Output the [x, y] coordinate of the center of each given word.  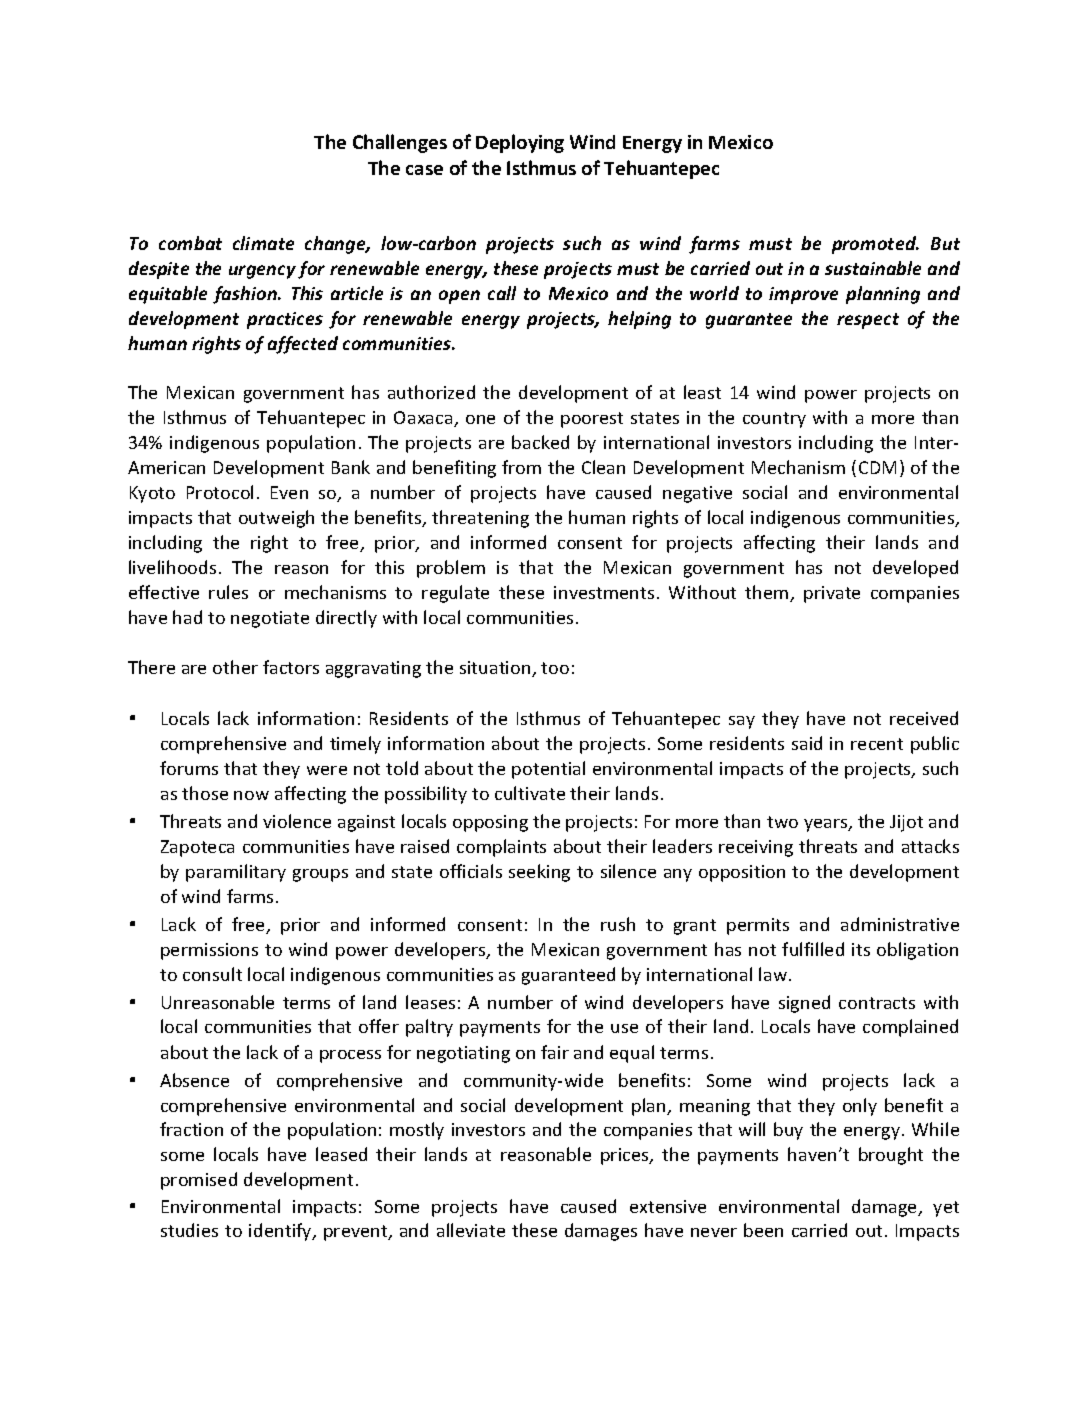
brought [891, 1156]
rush [618, 924]
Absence [194, 1080]
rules [228, 592]
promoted [875, 245]
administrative [900, 924]
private [832, 594]
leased [341, 1154]
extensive [668, 1206]
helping [639, 320]
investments [604, 592]
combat [190, 243]
